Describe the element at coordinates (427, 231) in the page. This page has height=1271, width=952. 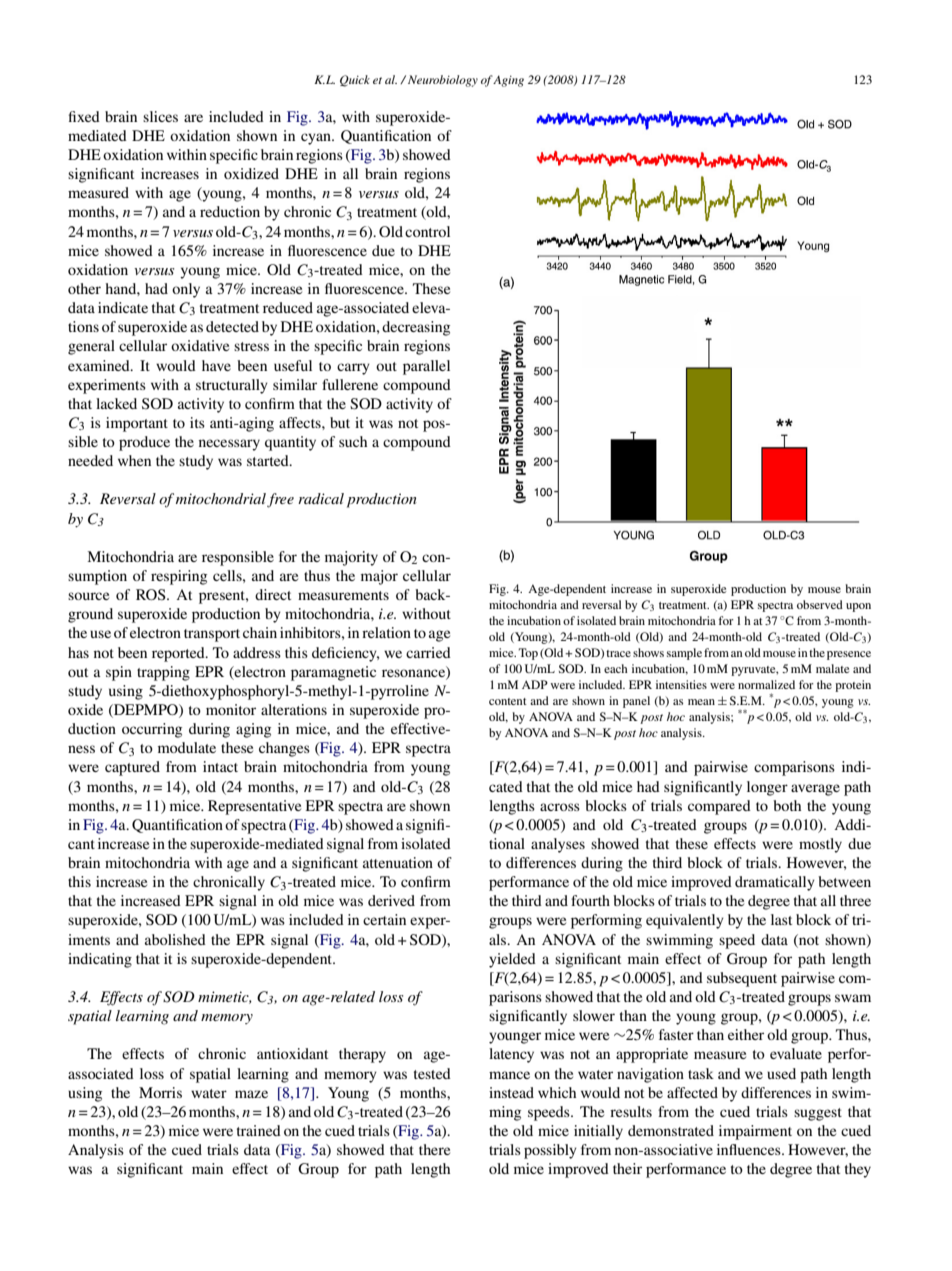
I see `control` at that location.
